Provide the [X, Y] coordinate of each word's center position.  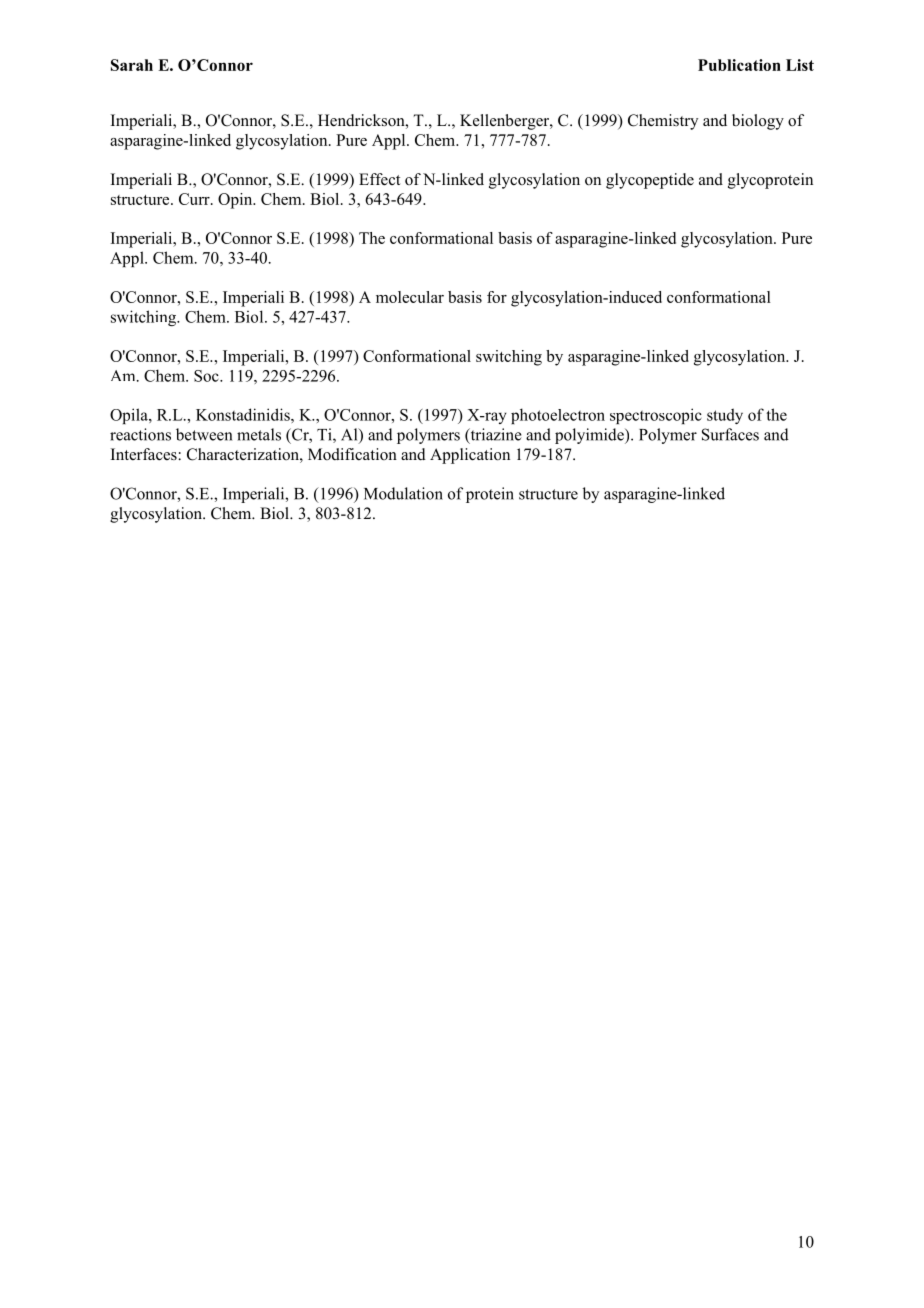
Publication [739, 65]
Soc [207, 376]
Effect [379, 179]
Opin [236, 201]
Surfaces [730, 434]
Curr [195, 199]
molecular [410, 297]
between [204, 434]
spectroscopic [656, 416]
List [800, 65]
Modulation [403, 493]
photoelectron [558, 416]
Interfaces [145, 454]
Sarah [132, 65]
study [725, 416]
